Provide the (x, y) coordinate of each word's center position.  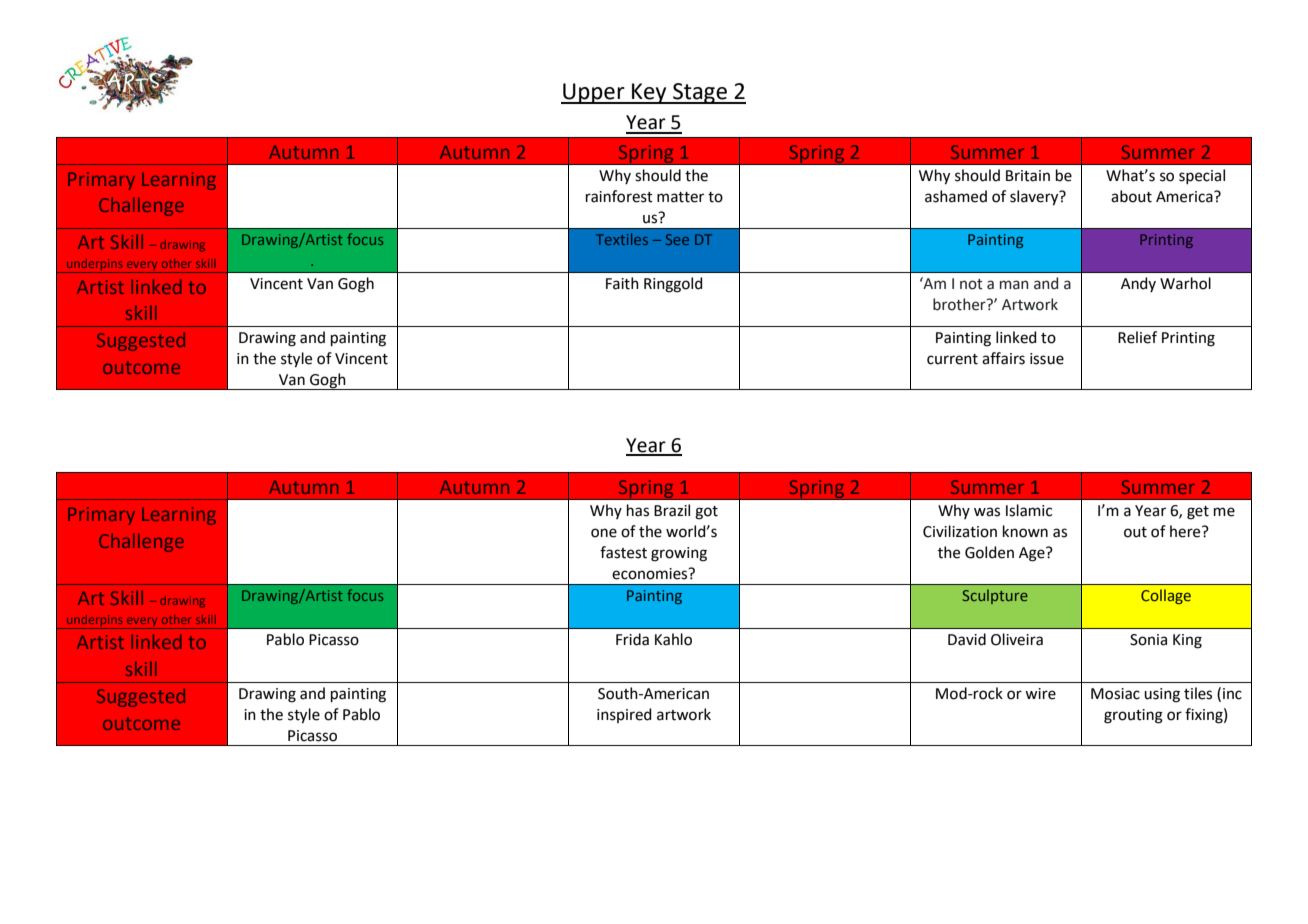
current (952, 359)
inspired (624, 715)
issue (1047, 359)
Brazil (672, 510)
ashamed (956, 196)
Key (649, 93)
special (1202, 176)
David (967, 639)
